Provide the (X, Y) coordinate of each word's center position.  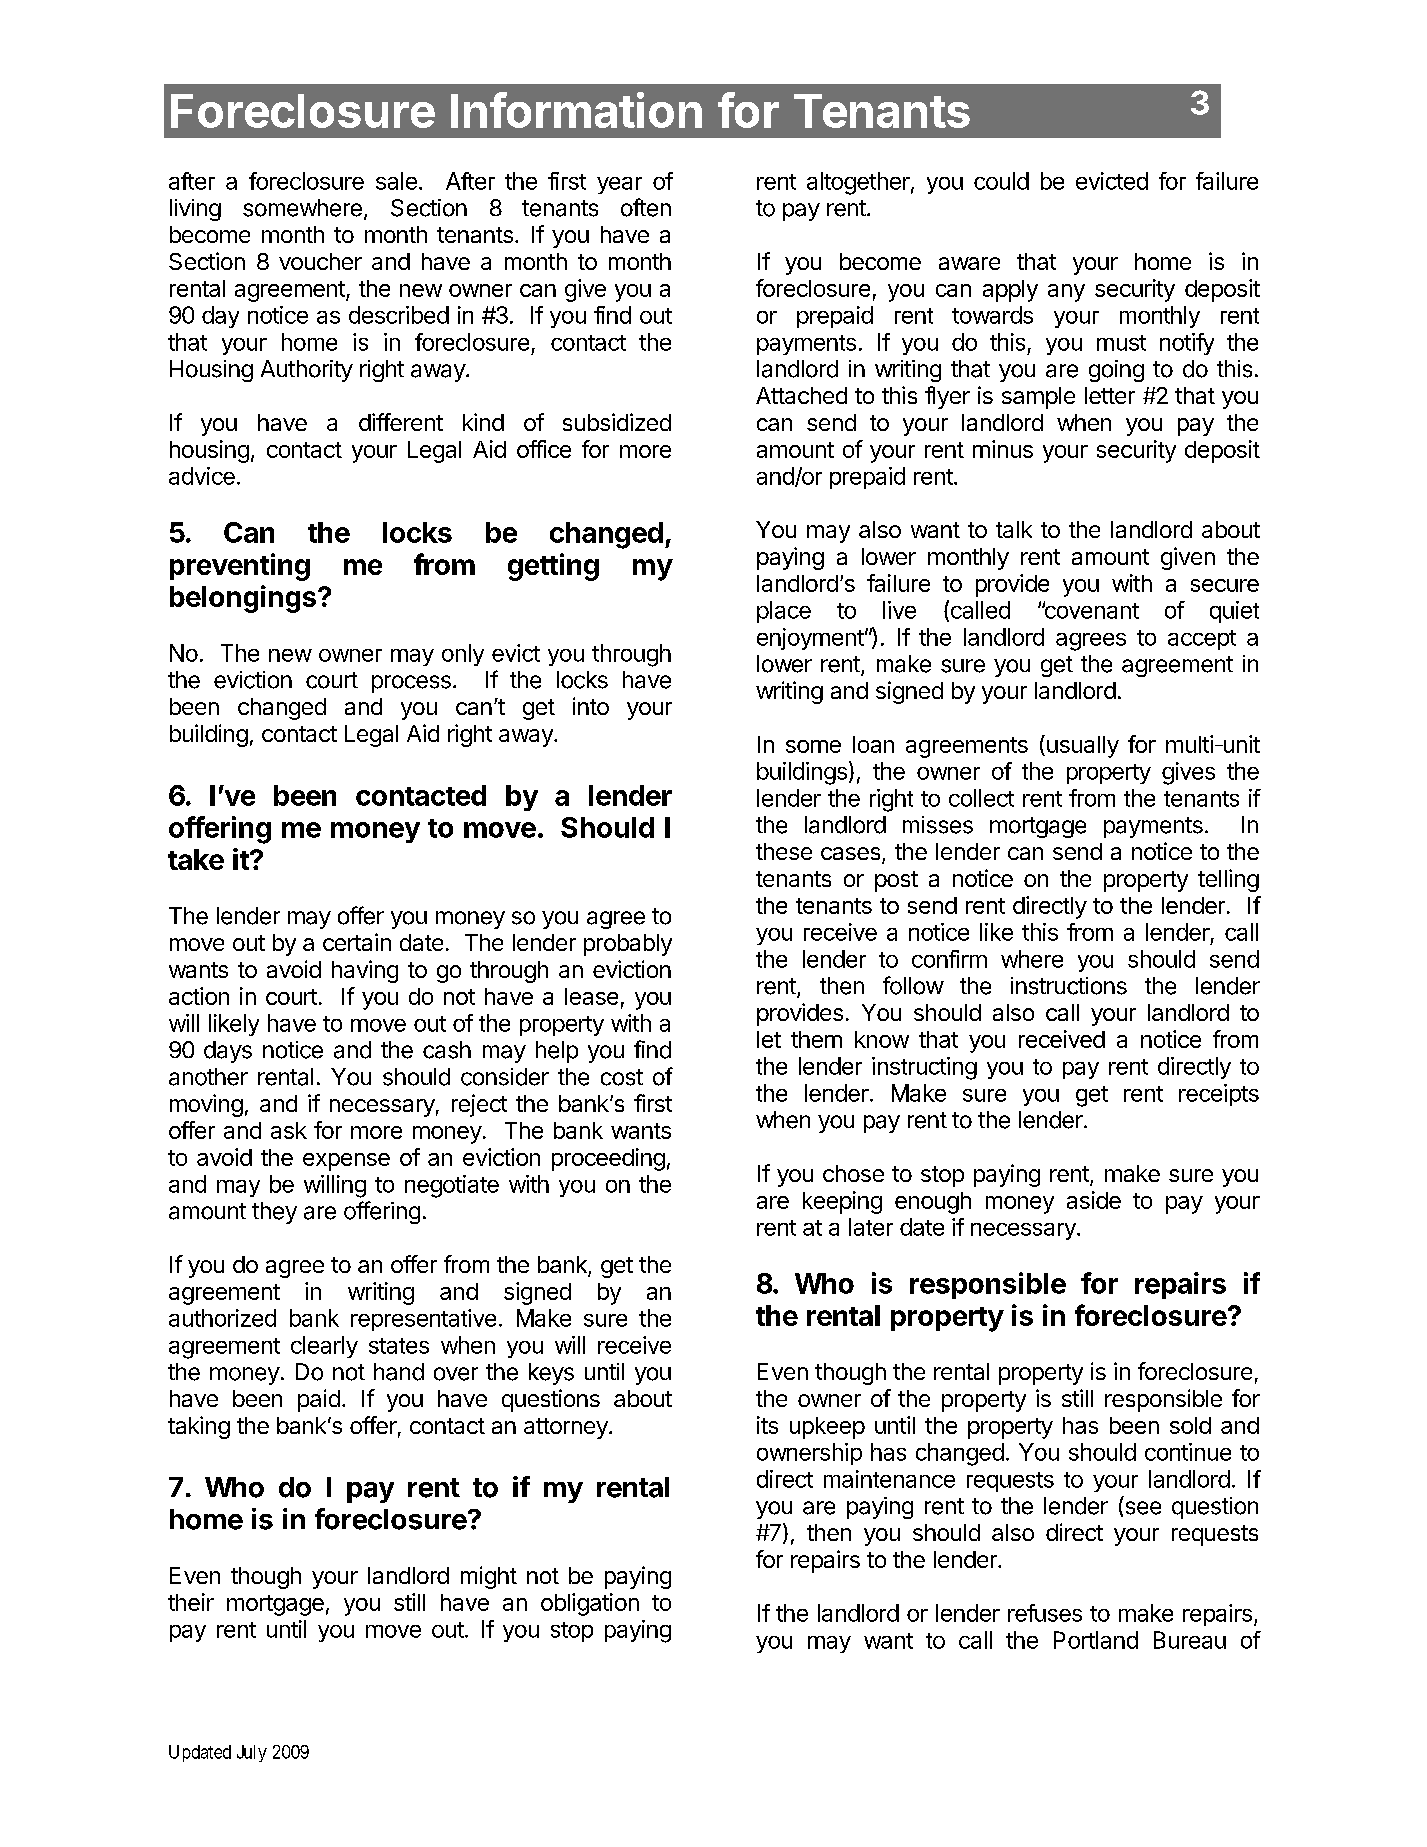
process (411, 684)
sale (396, 181)
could (1001, 181)
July (252, 1753)
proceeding (608, 1159)
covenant (1090, 610)
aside (1094, 1200)
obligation (590, 1604)
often (646, 207)
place (784, 612)
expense (346, 1162)
